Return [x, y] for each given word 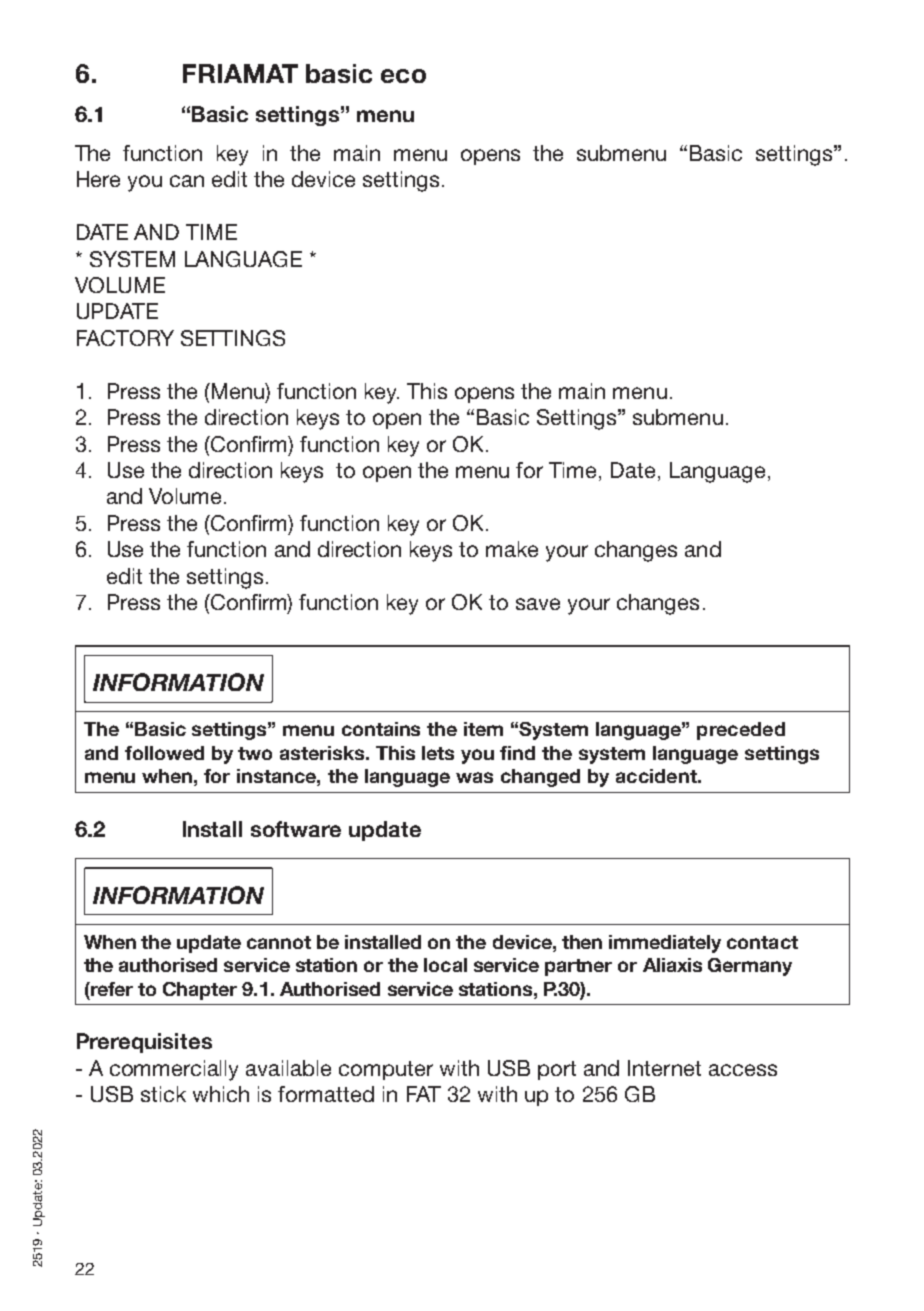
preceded [741, 731]
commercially [174, 1070]
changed [540, 778]
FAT [424, 1094]
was [474, 777]
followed [164, 753]
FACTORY [125, 338]
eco [403, 76]
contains [381, 729]
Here [98, 179]
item [483, 729]
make [512, 549]
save [538, 604]
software [296, 829]
